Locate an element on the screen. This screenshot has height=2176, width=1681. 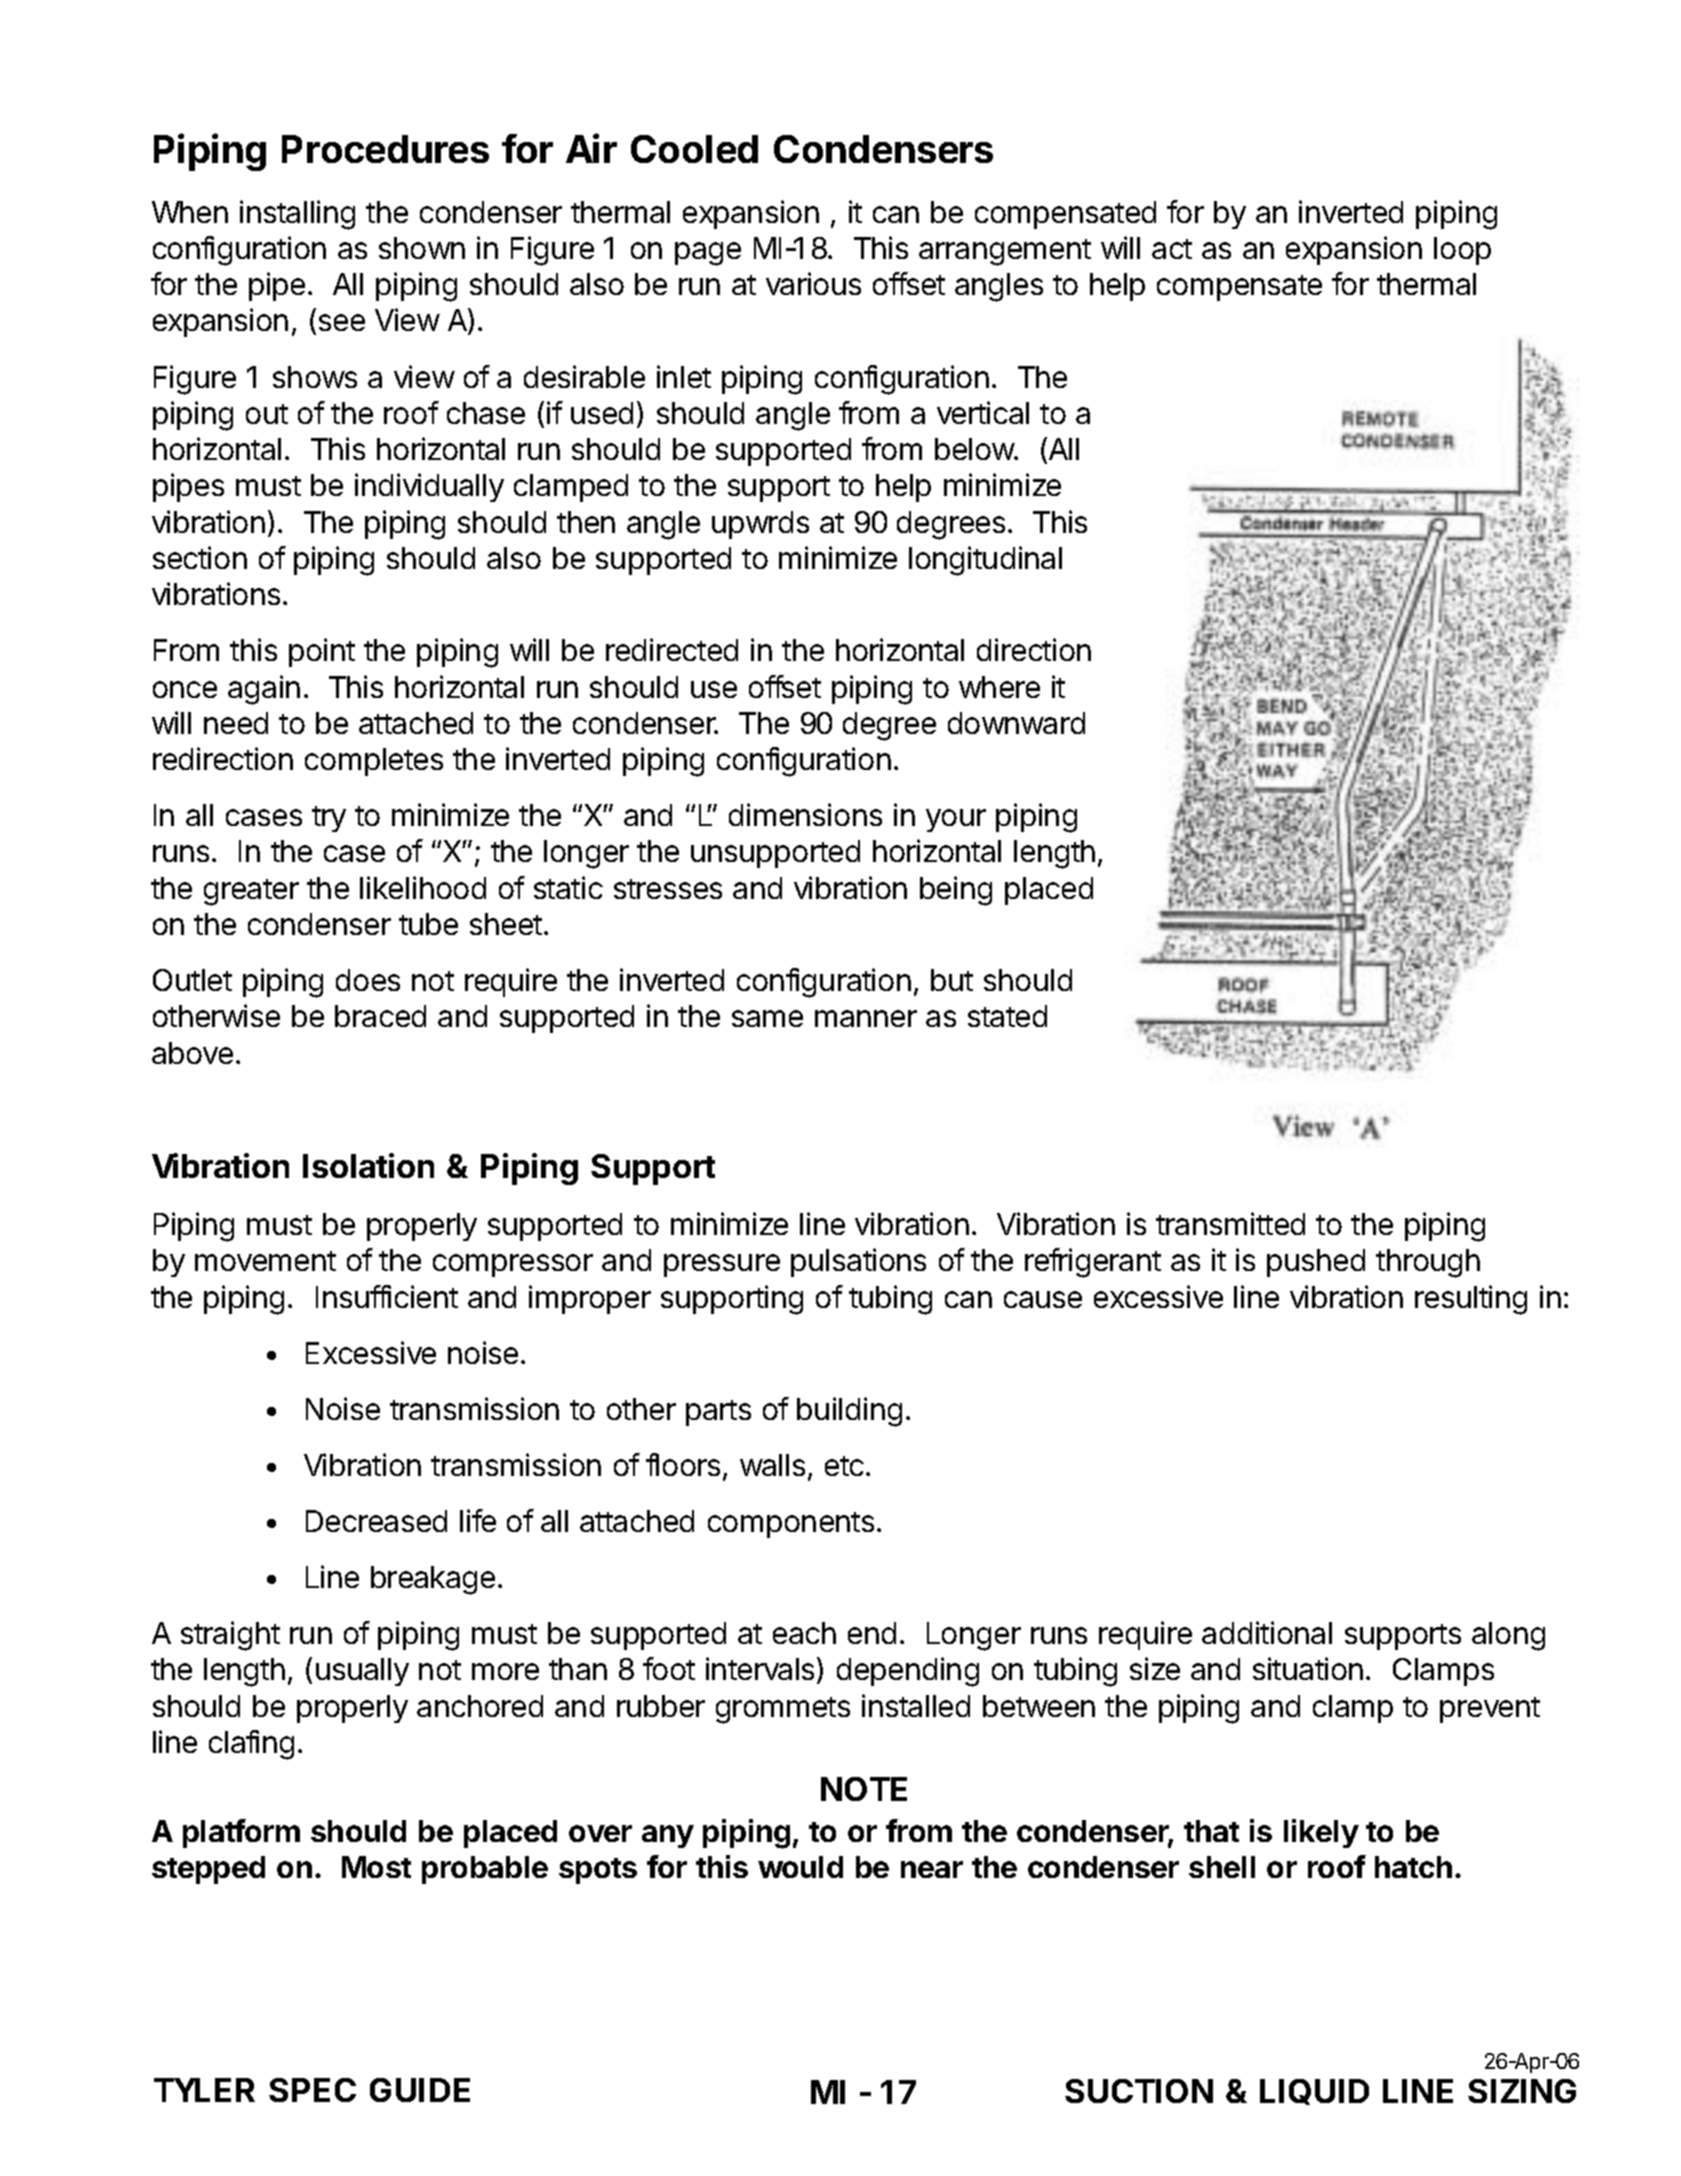
point is located at coordinates (322, 652).
